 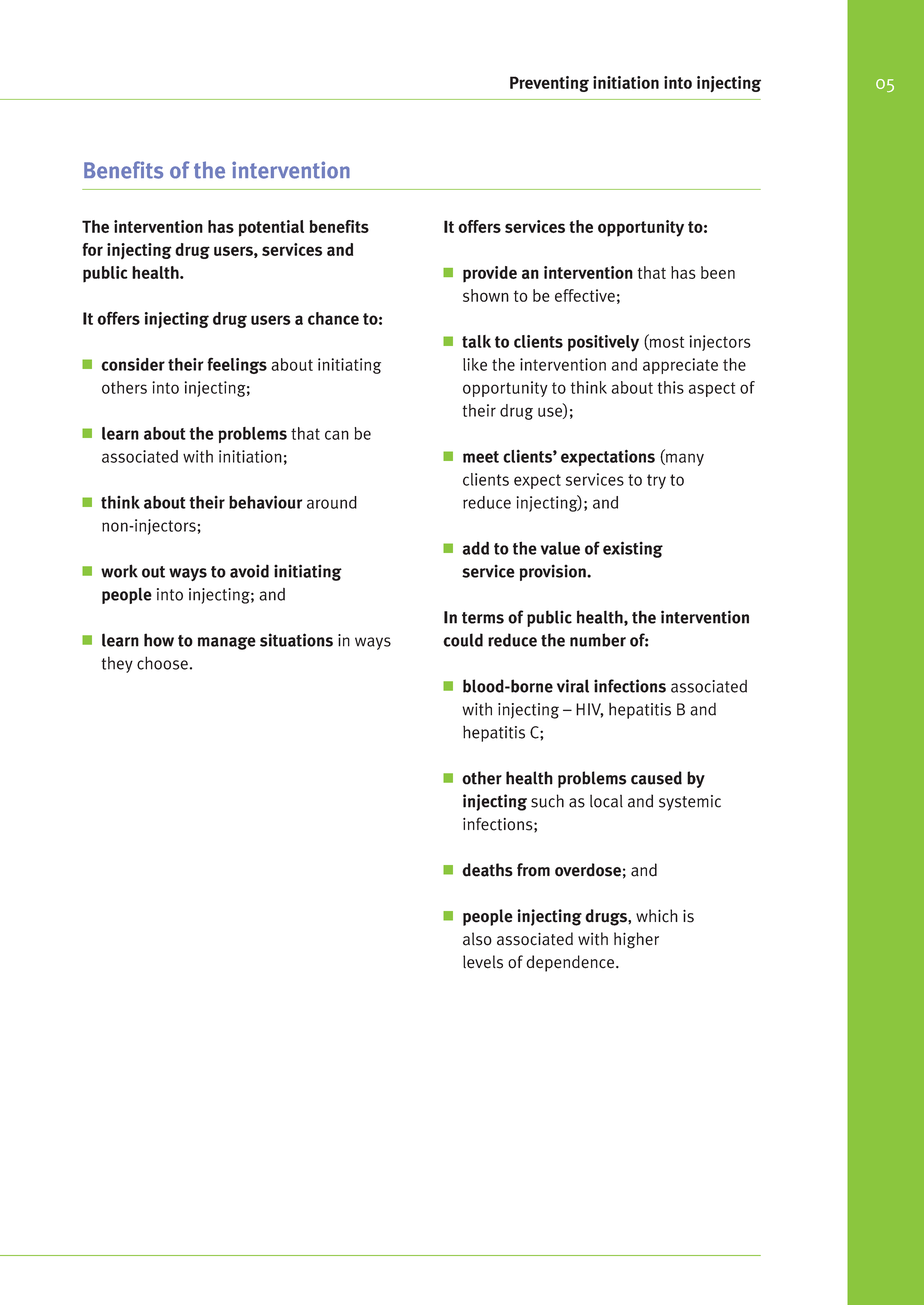 I want to click on could, so click(x=463, y=640).
